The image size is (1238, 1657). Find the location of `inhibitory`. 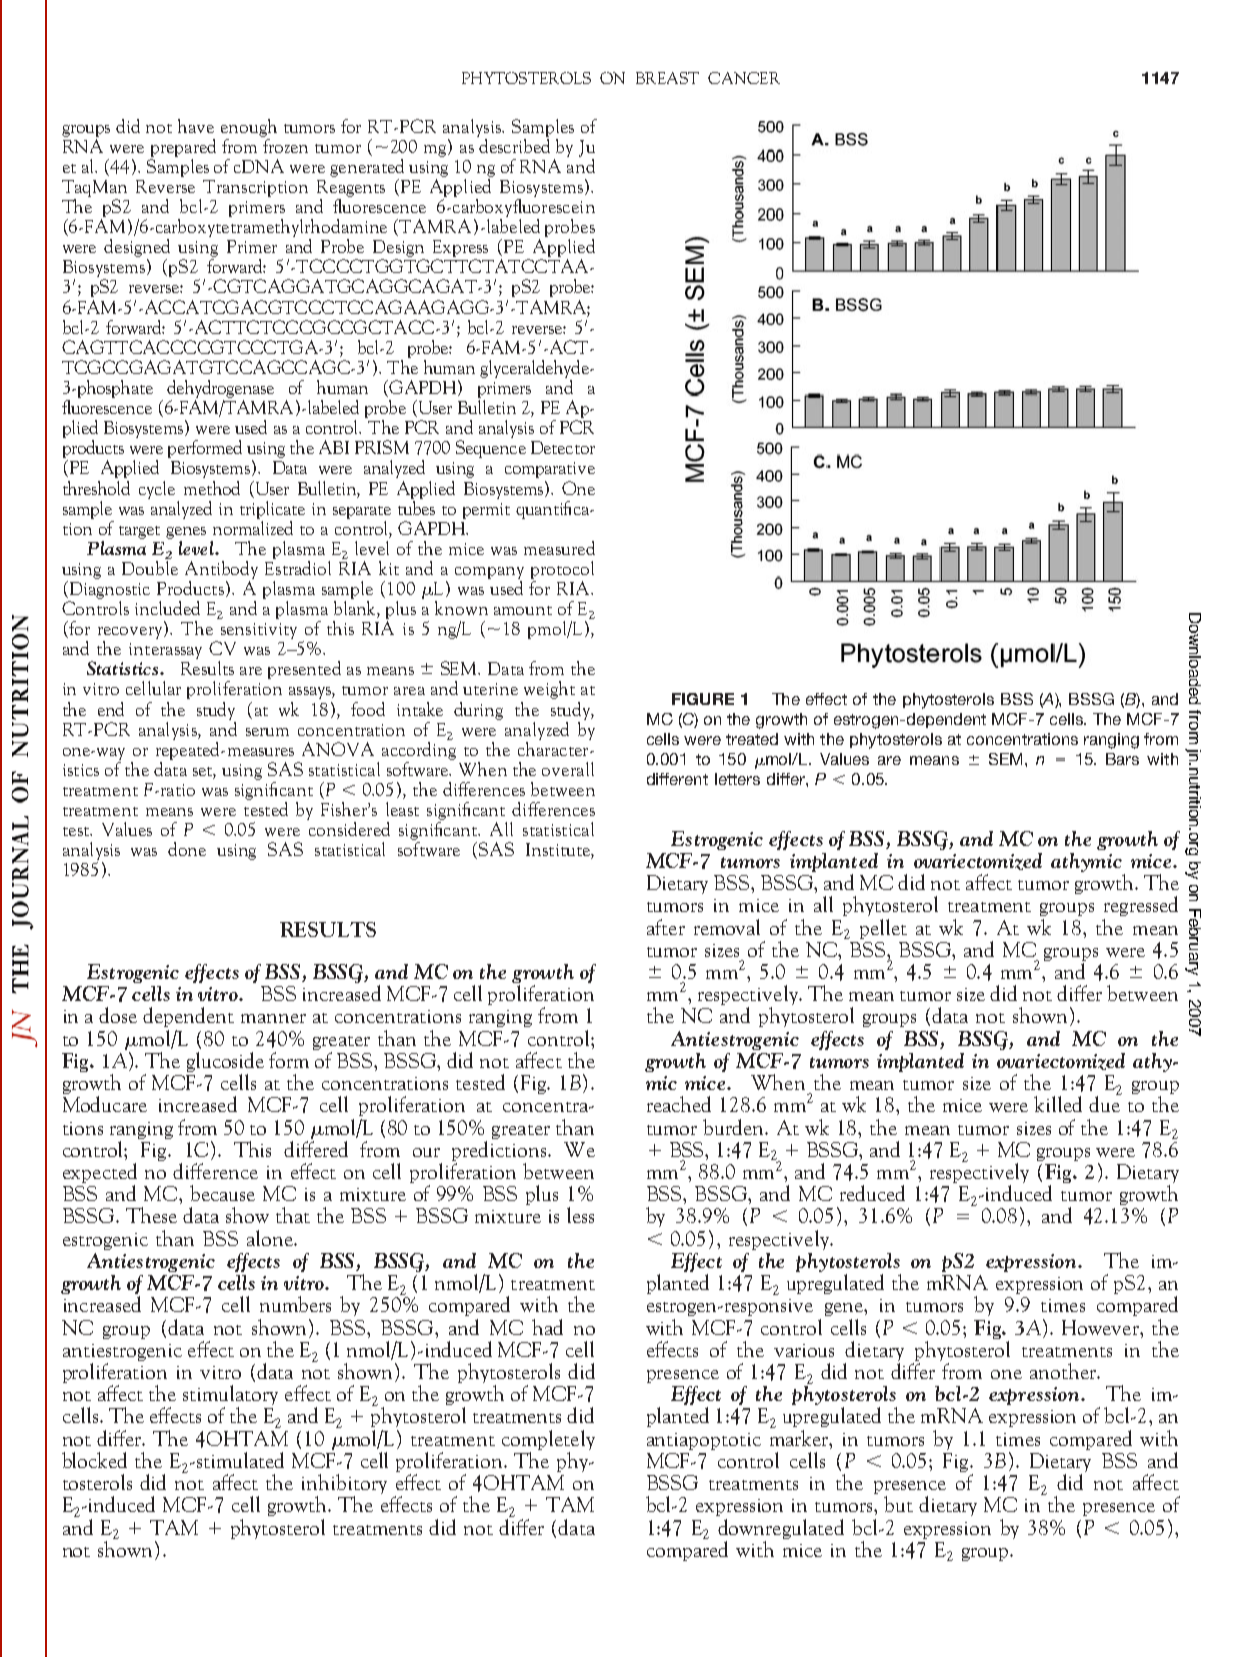

inhibitory is located at coordinates (344, 1485).
